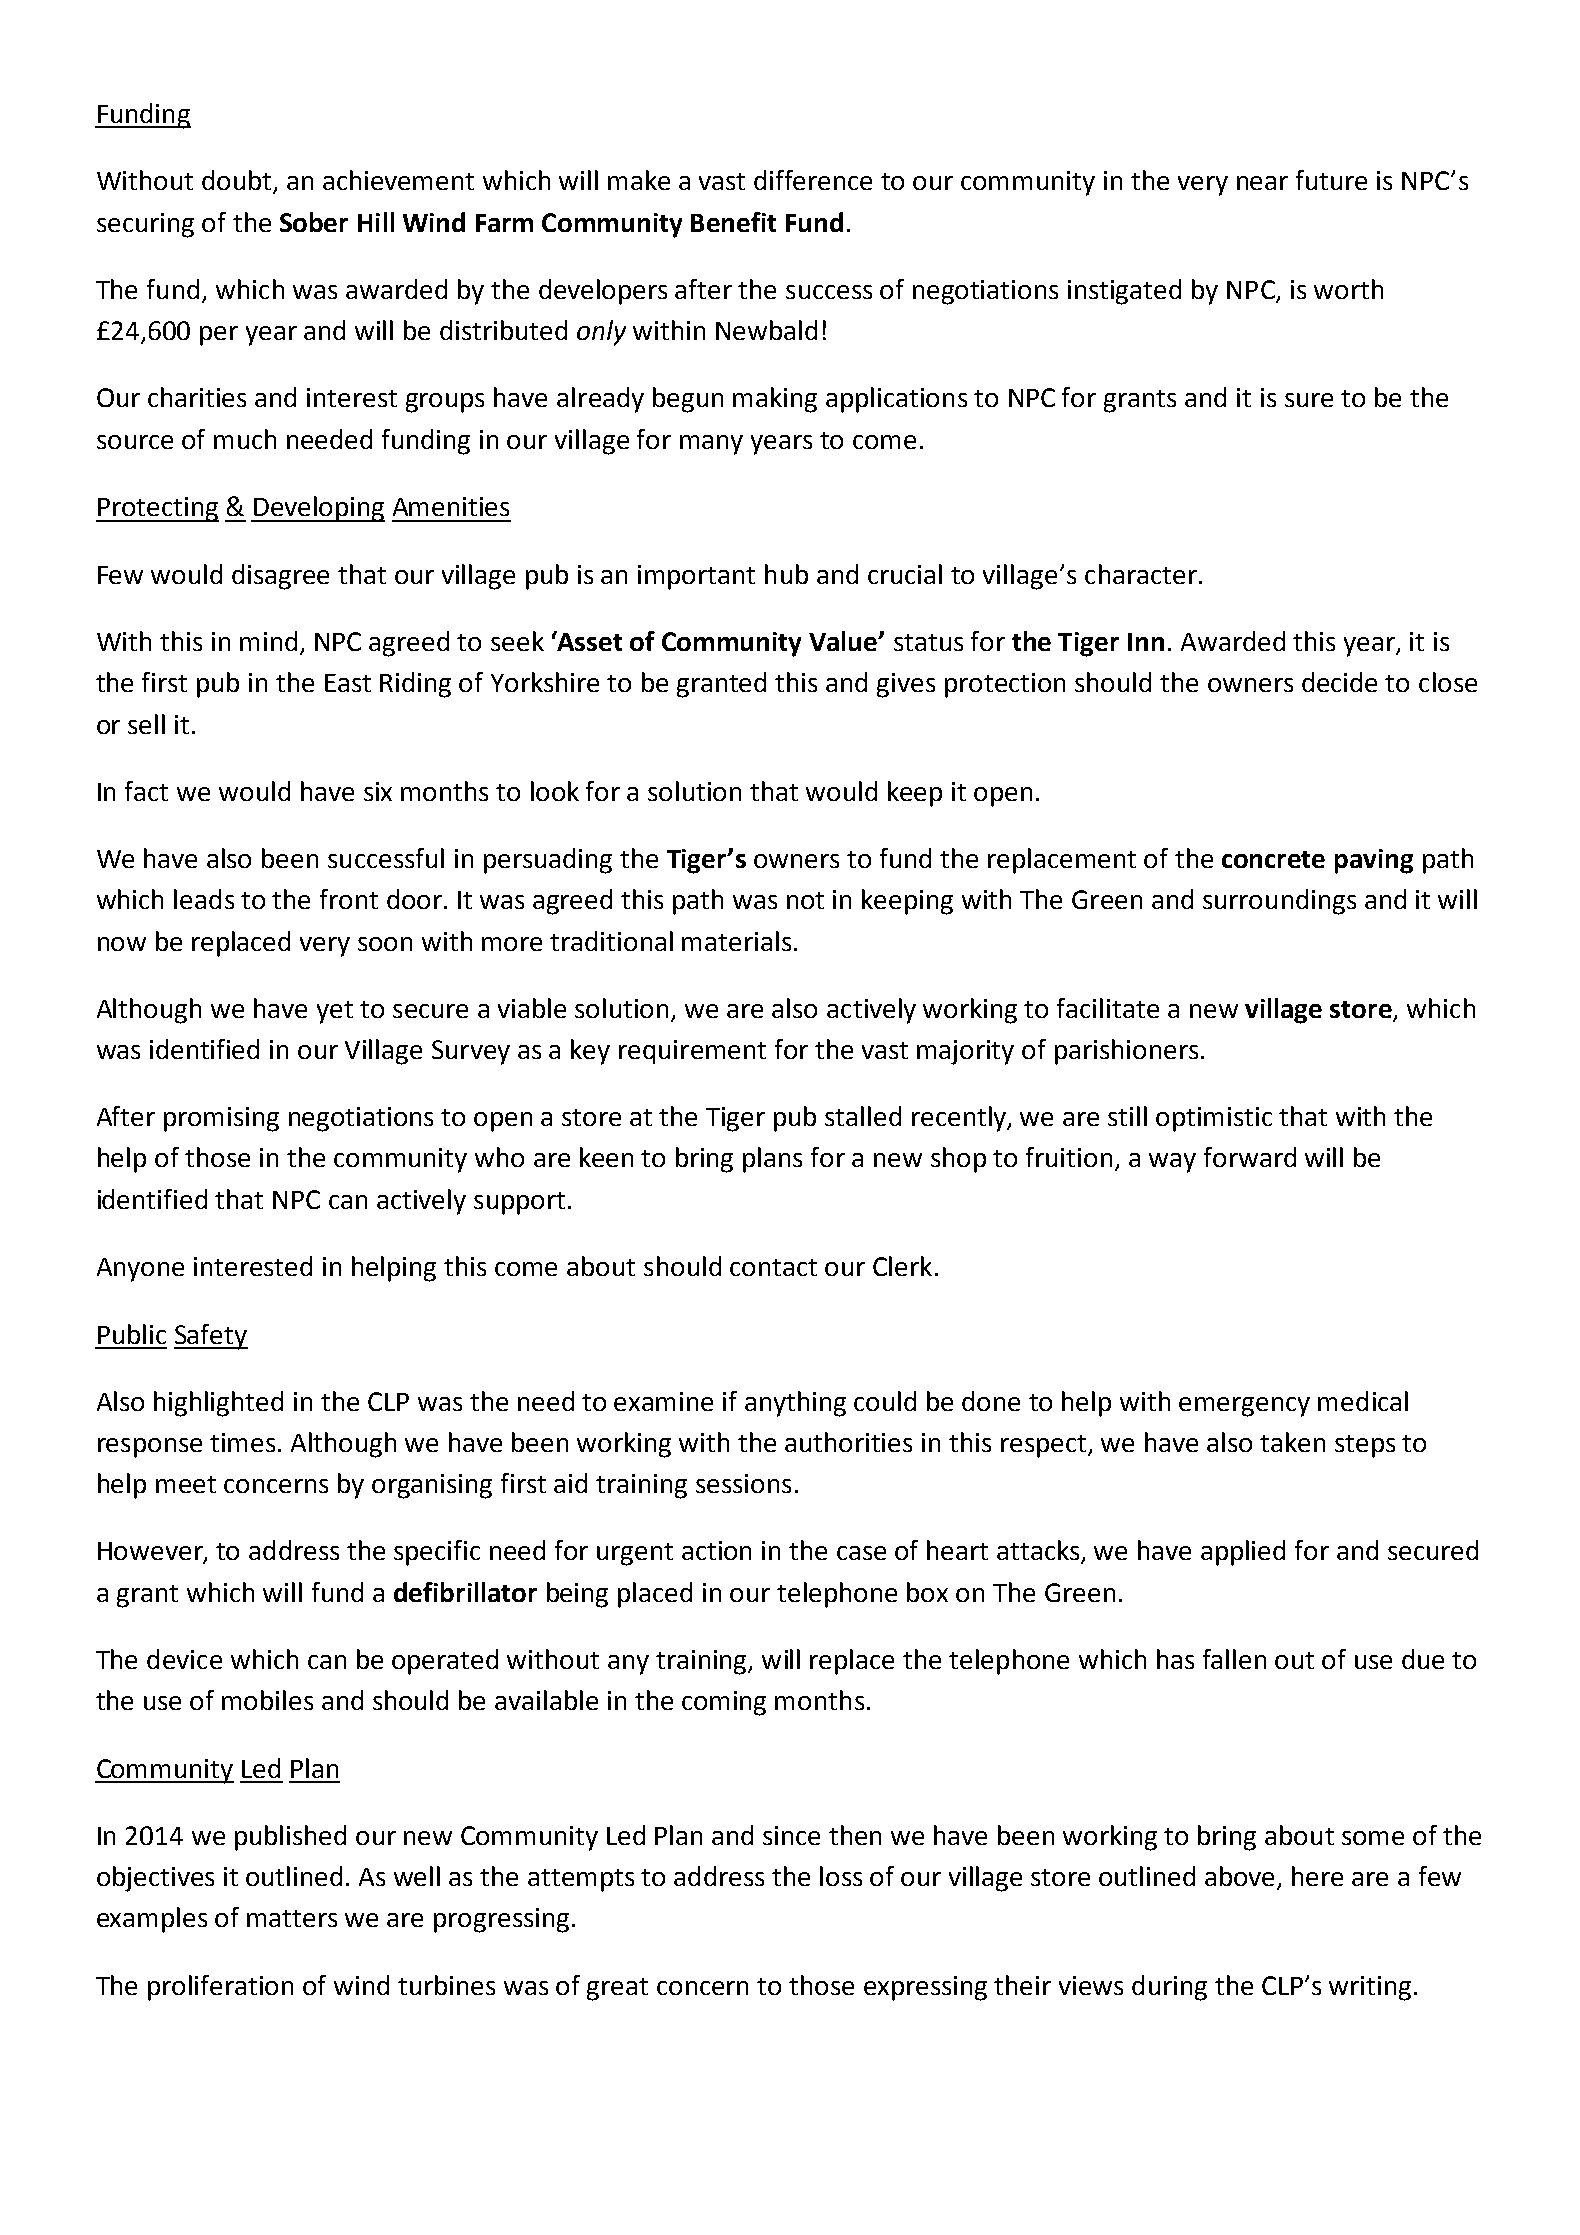 This screenshot has width=1580, height=2235. Describe the element at coordinates (1317, 1876) in the screenshot. I see `here` at that location.
